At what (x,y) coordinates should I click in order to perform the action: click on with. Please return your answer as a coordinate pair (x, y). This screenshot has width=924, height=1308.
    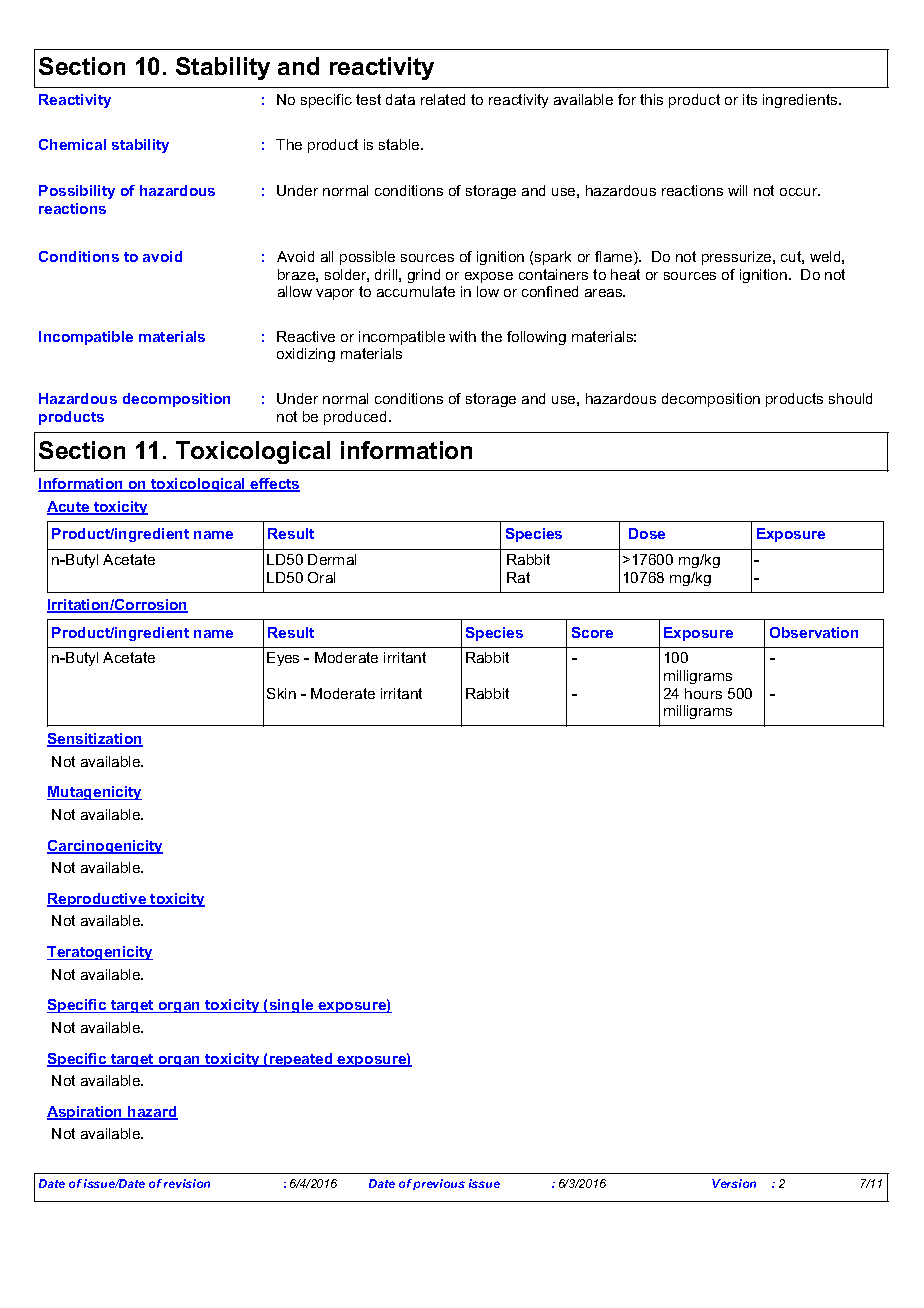
    Looking at the image, I should click on (462, 336).
